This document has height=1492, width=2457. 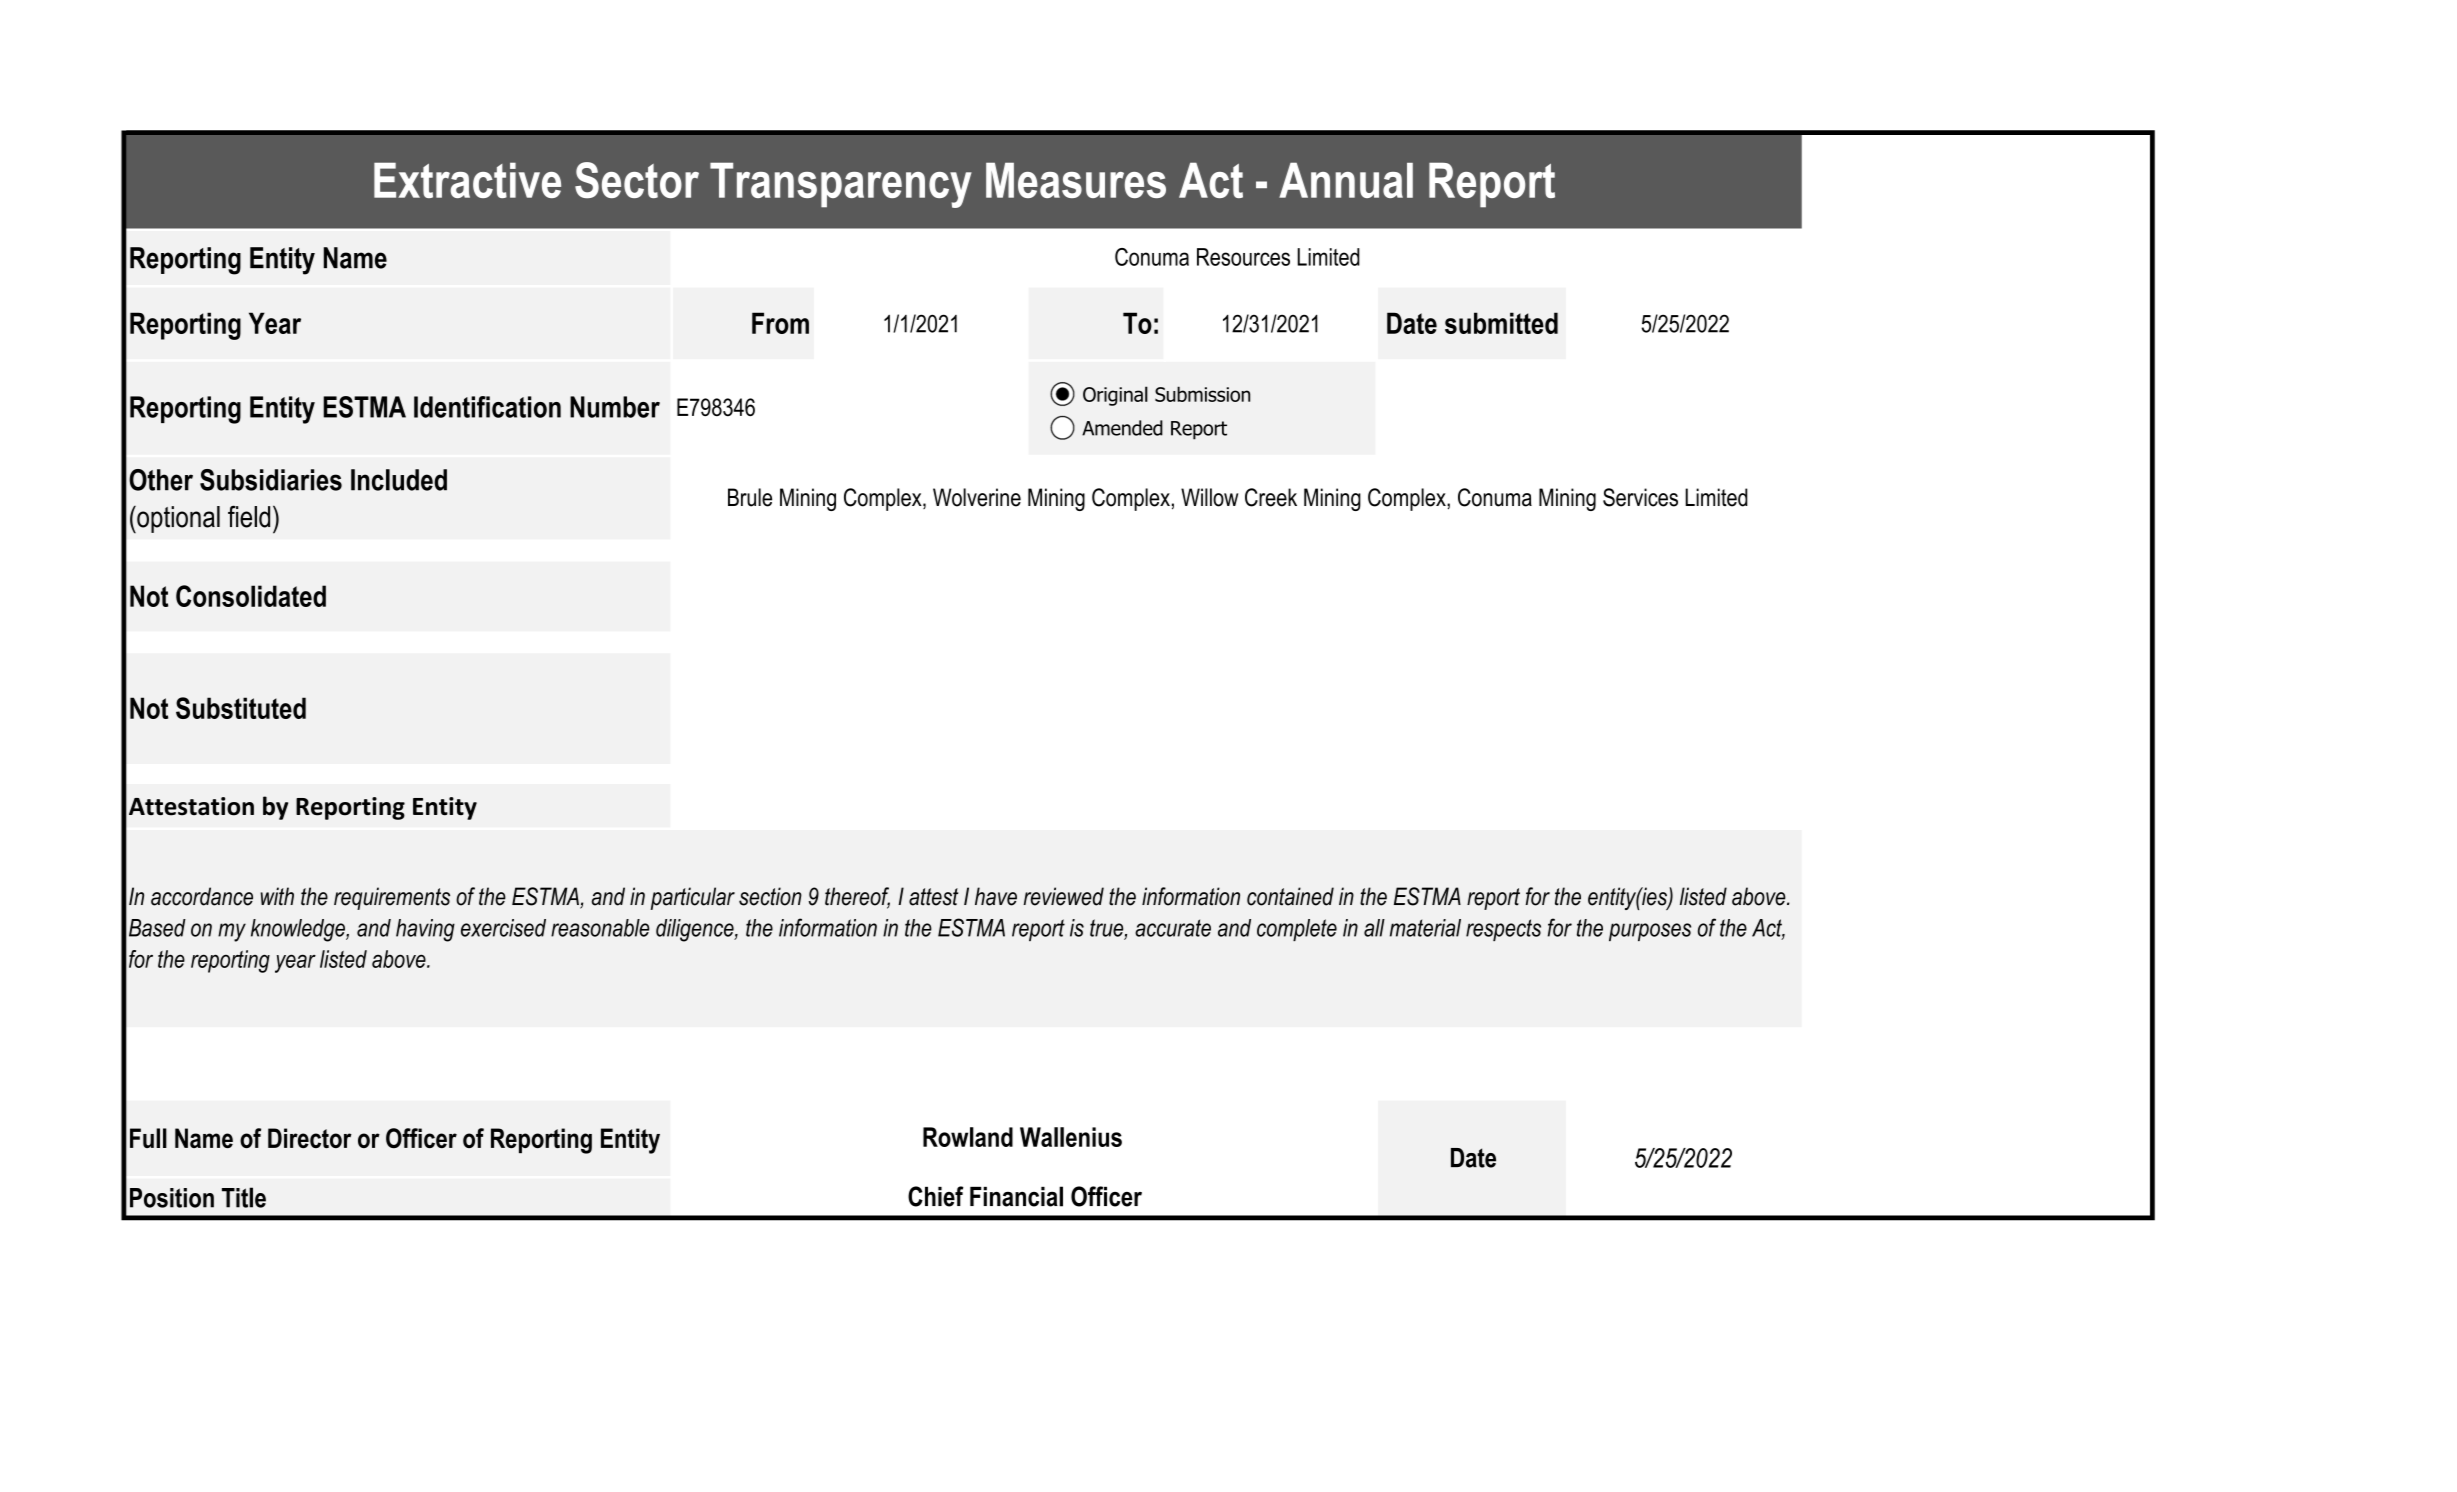 I want to click on Services, so click(x=1640, y=497).
